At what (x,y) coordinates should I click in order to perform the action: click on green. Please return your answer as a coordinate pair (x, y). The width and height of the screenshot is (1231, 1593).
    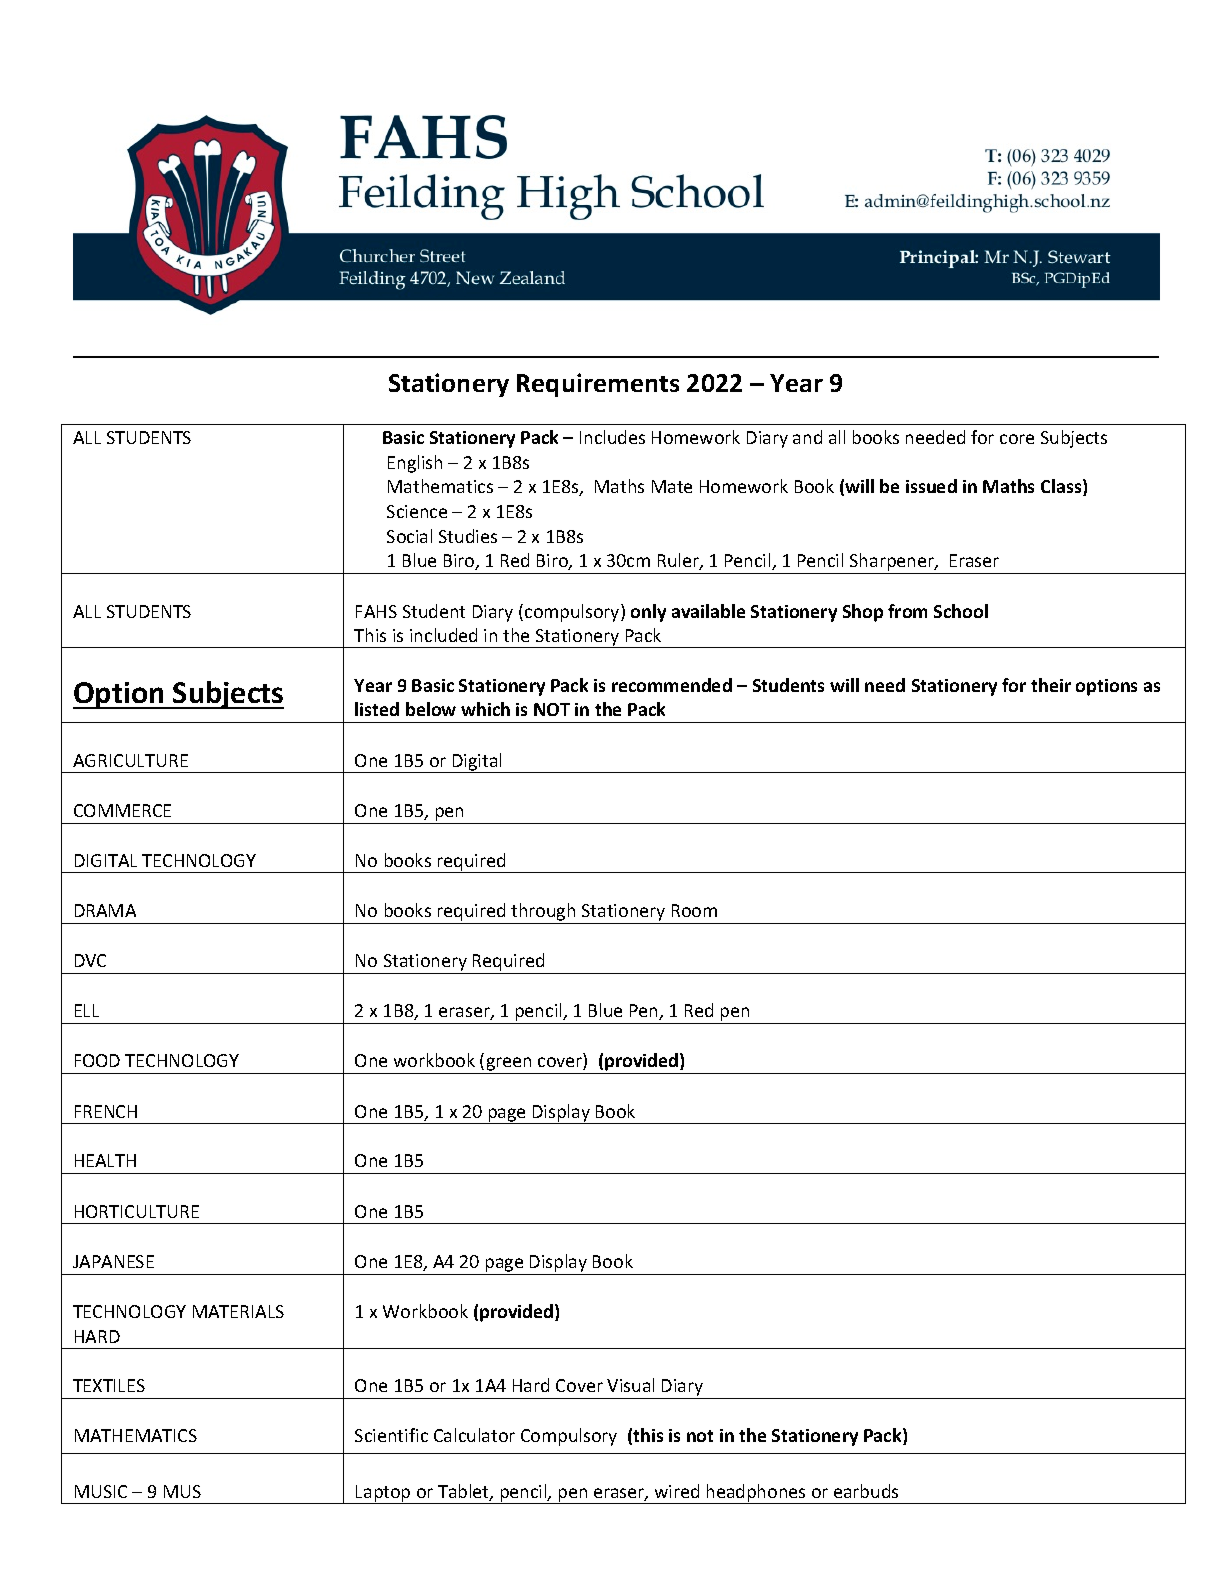
    Looking at the image, I should click on (509, 1065).
